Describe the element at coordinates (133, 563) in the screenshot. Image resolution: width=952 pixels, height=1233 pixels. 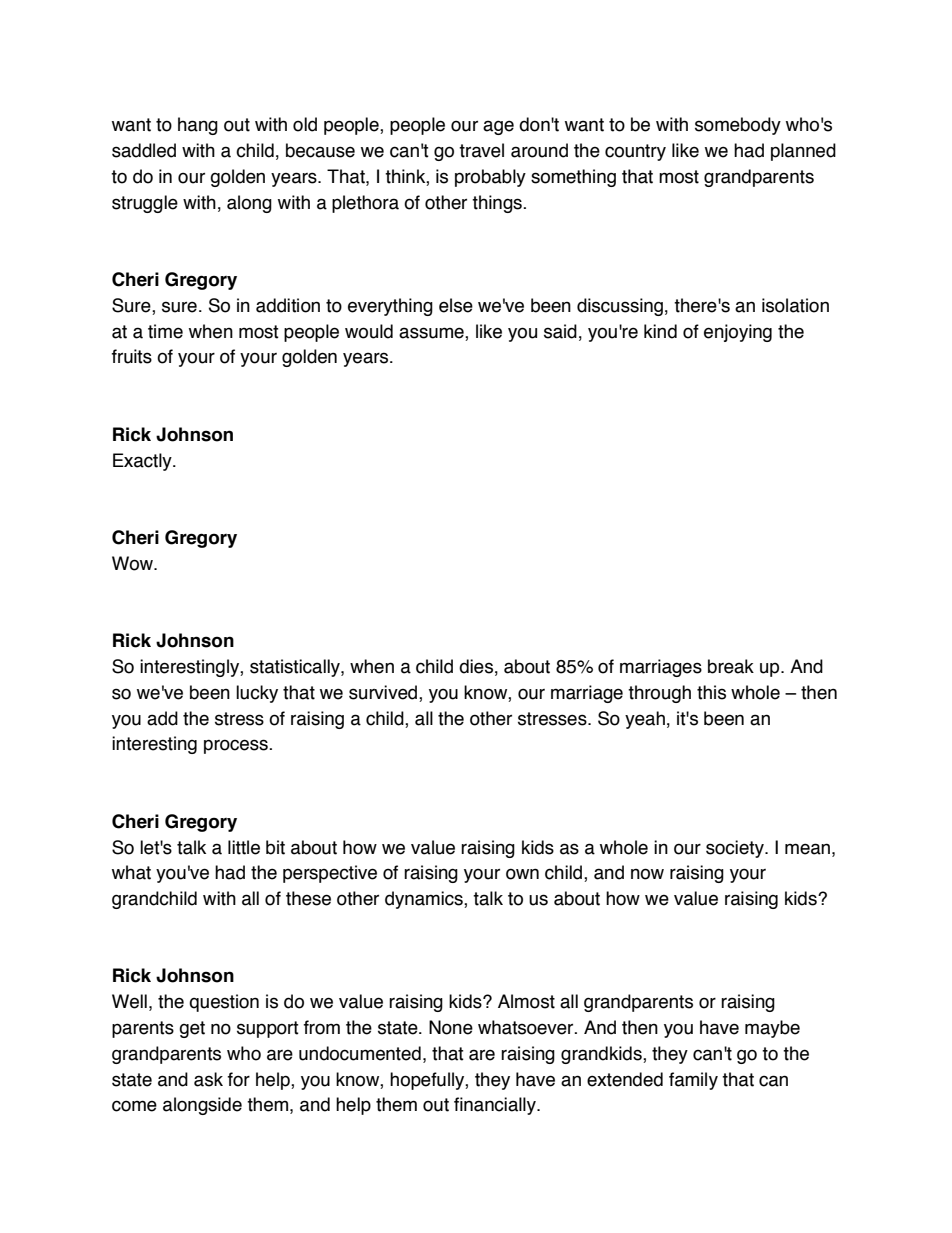
I see `Wow` at that location.
